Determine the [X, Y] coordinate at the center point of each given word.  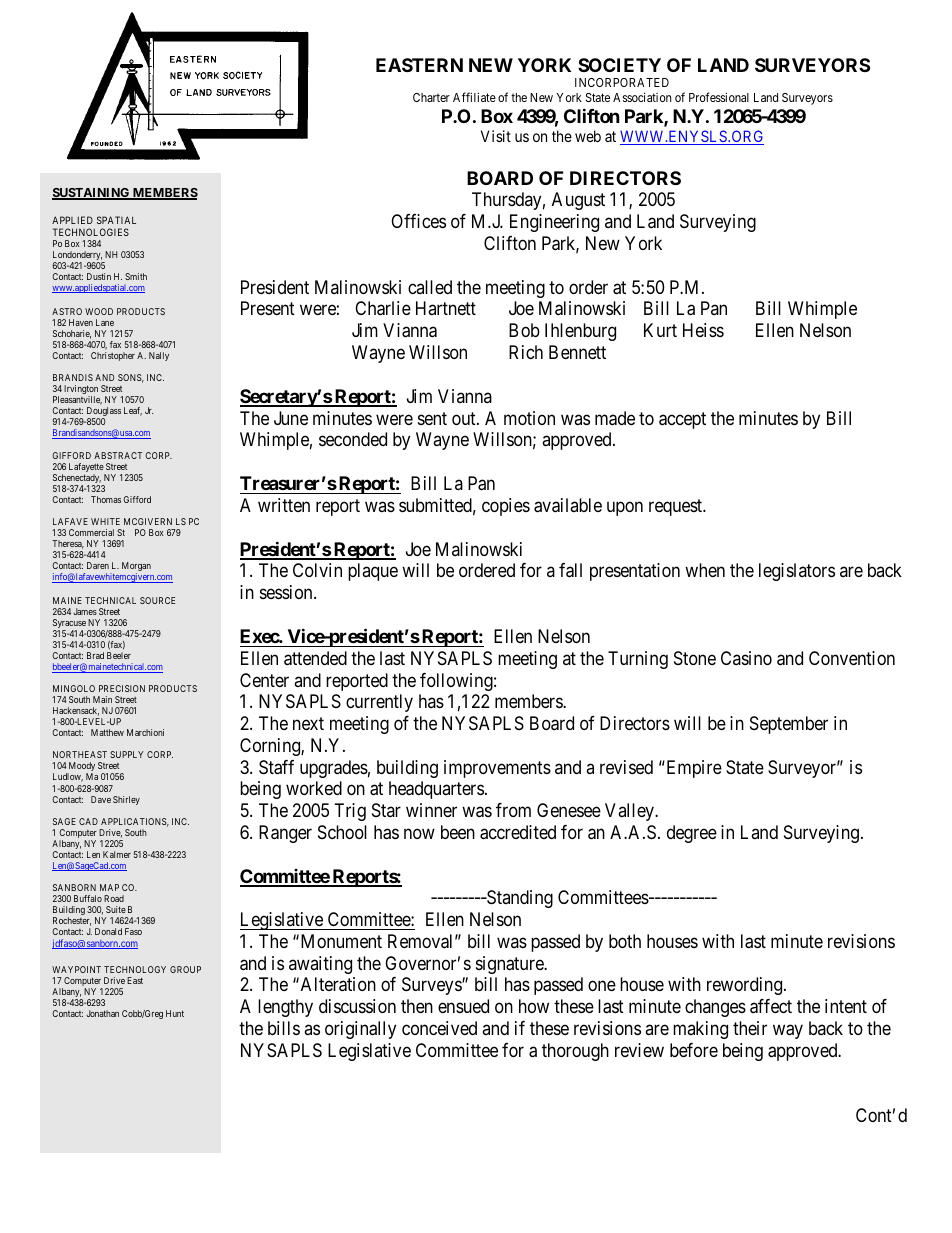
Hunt [175, 1013]
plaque [373, 572]
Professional [719, 97]
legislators [797, 572]
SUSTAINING [92, 194]
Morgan [136, 568]
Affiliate [474, 97]
